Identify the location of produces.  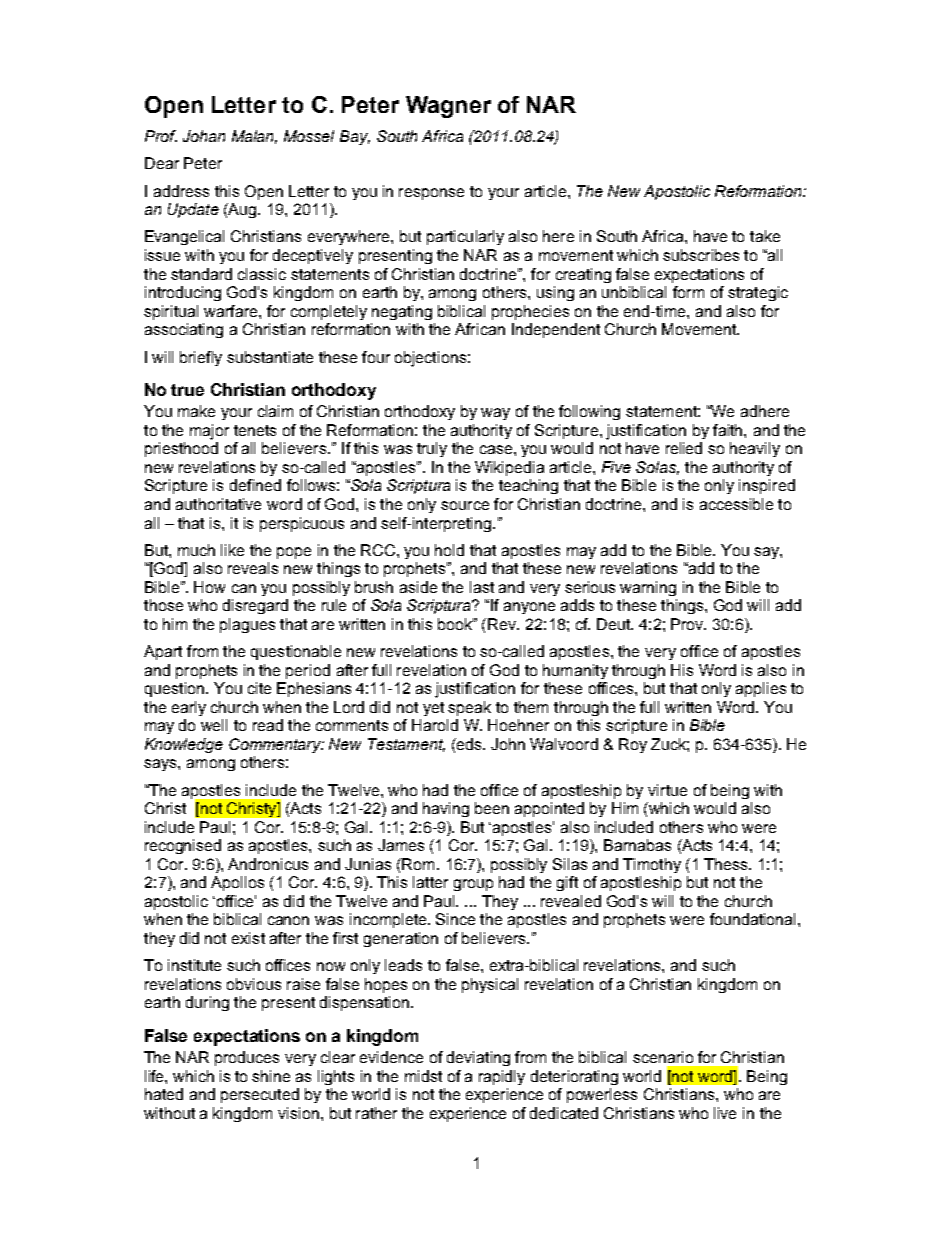
(247, 1058).
